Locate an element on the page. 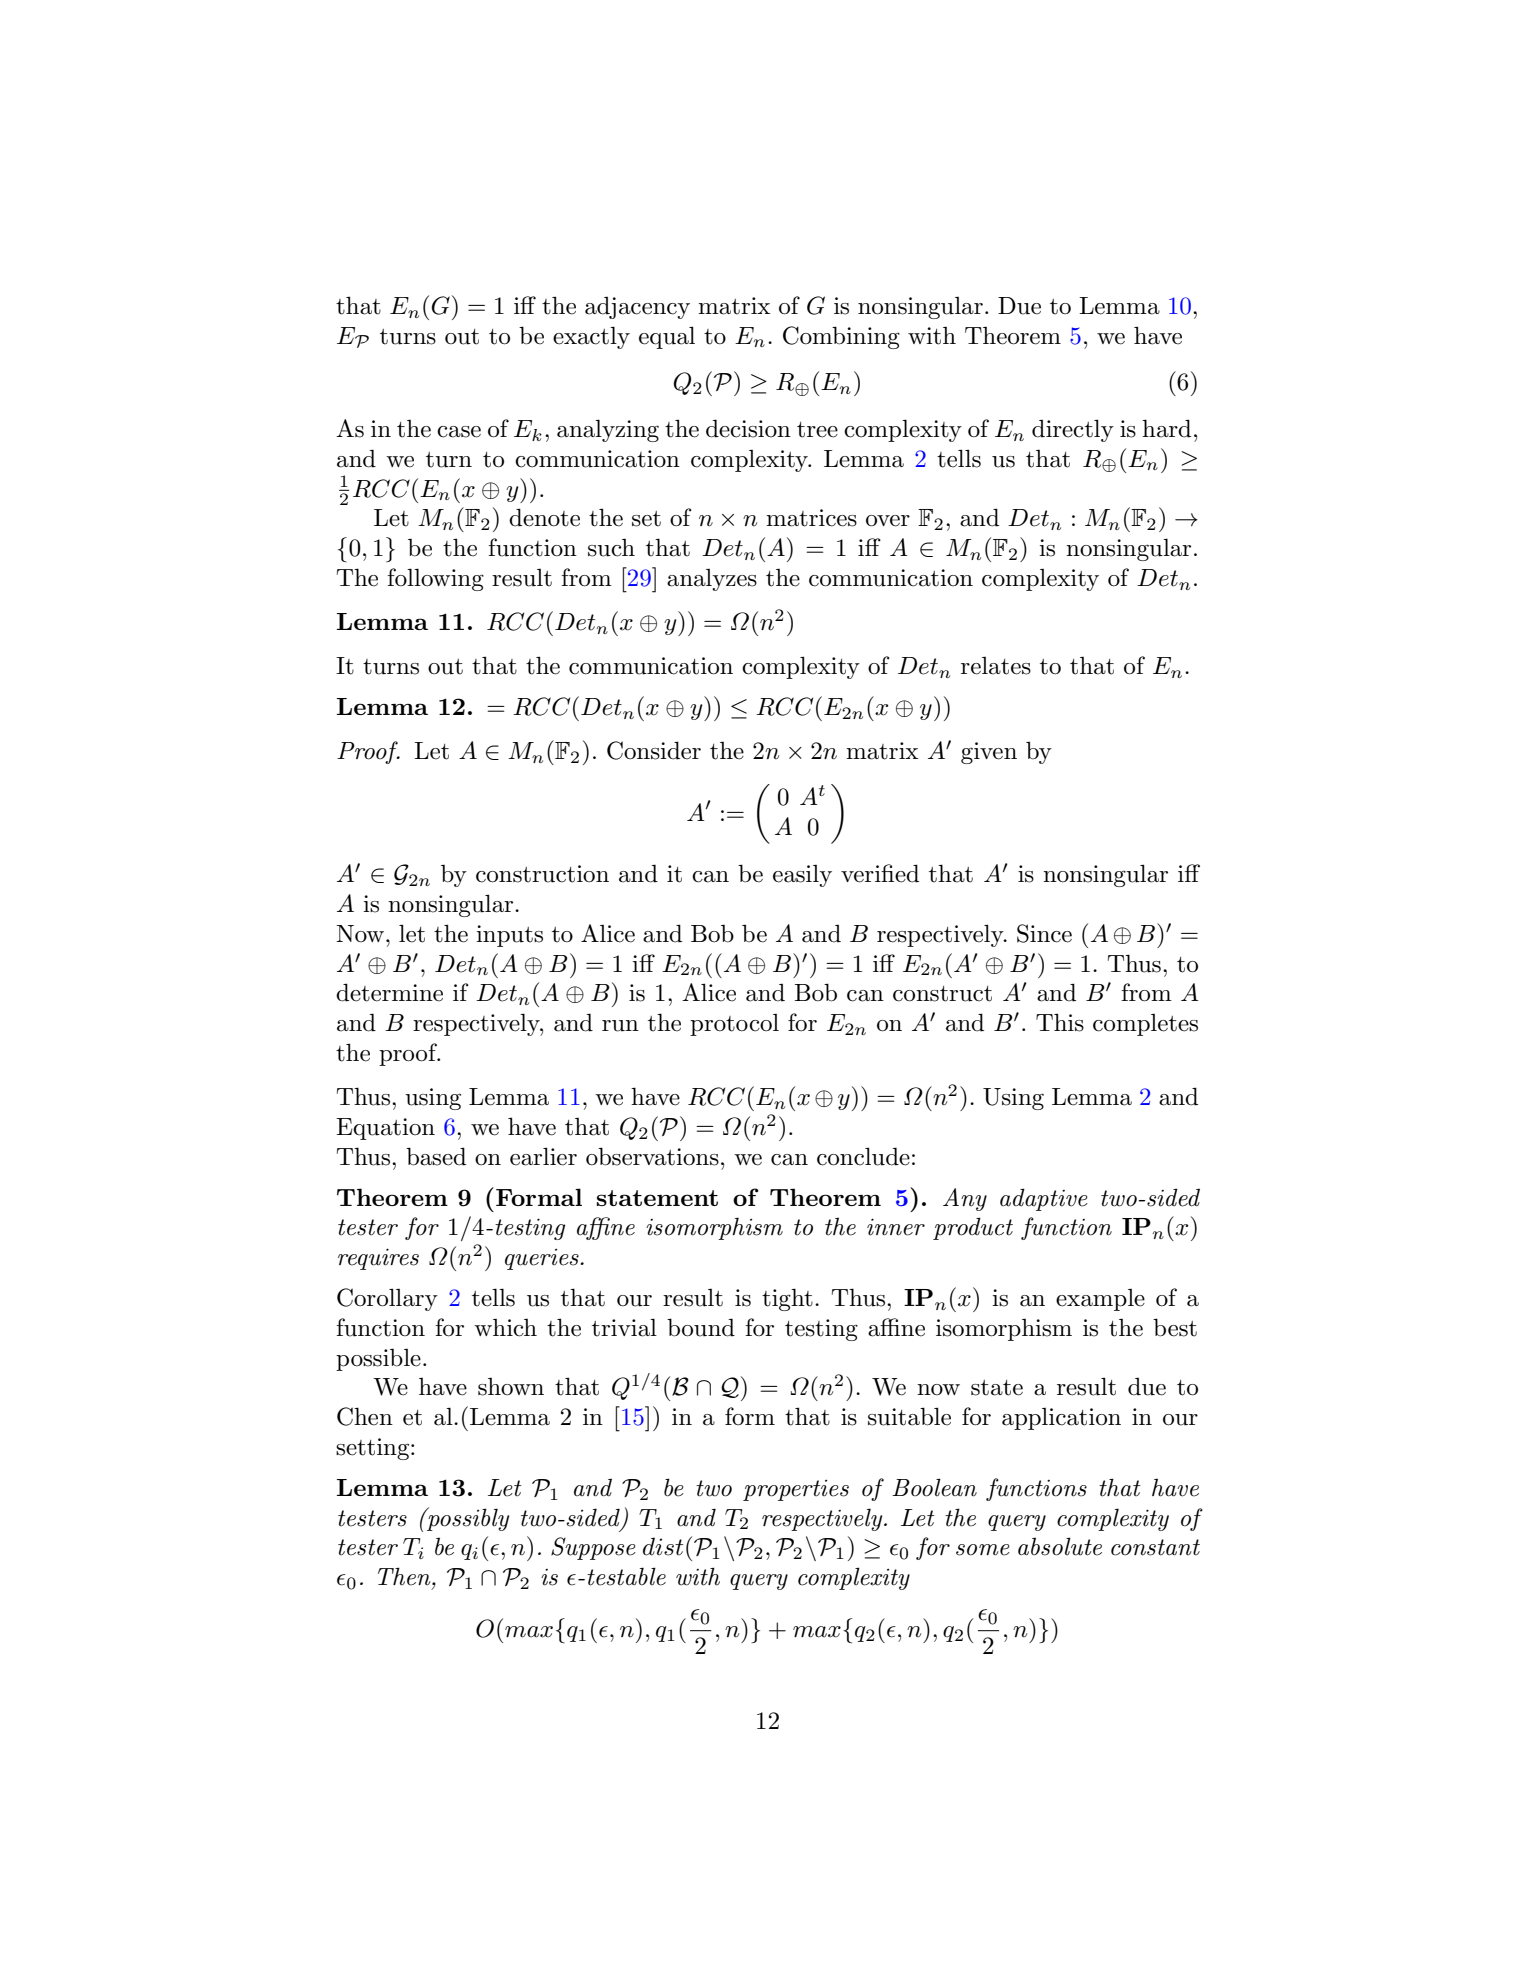 The width and height of the document is (1527, 1976). conclude is located at coordinates (863, 1156).
